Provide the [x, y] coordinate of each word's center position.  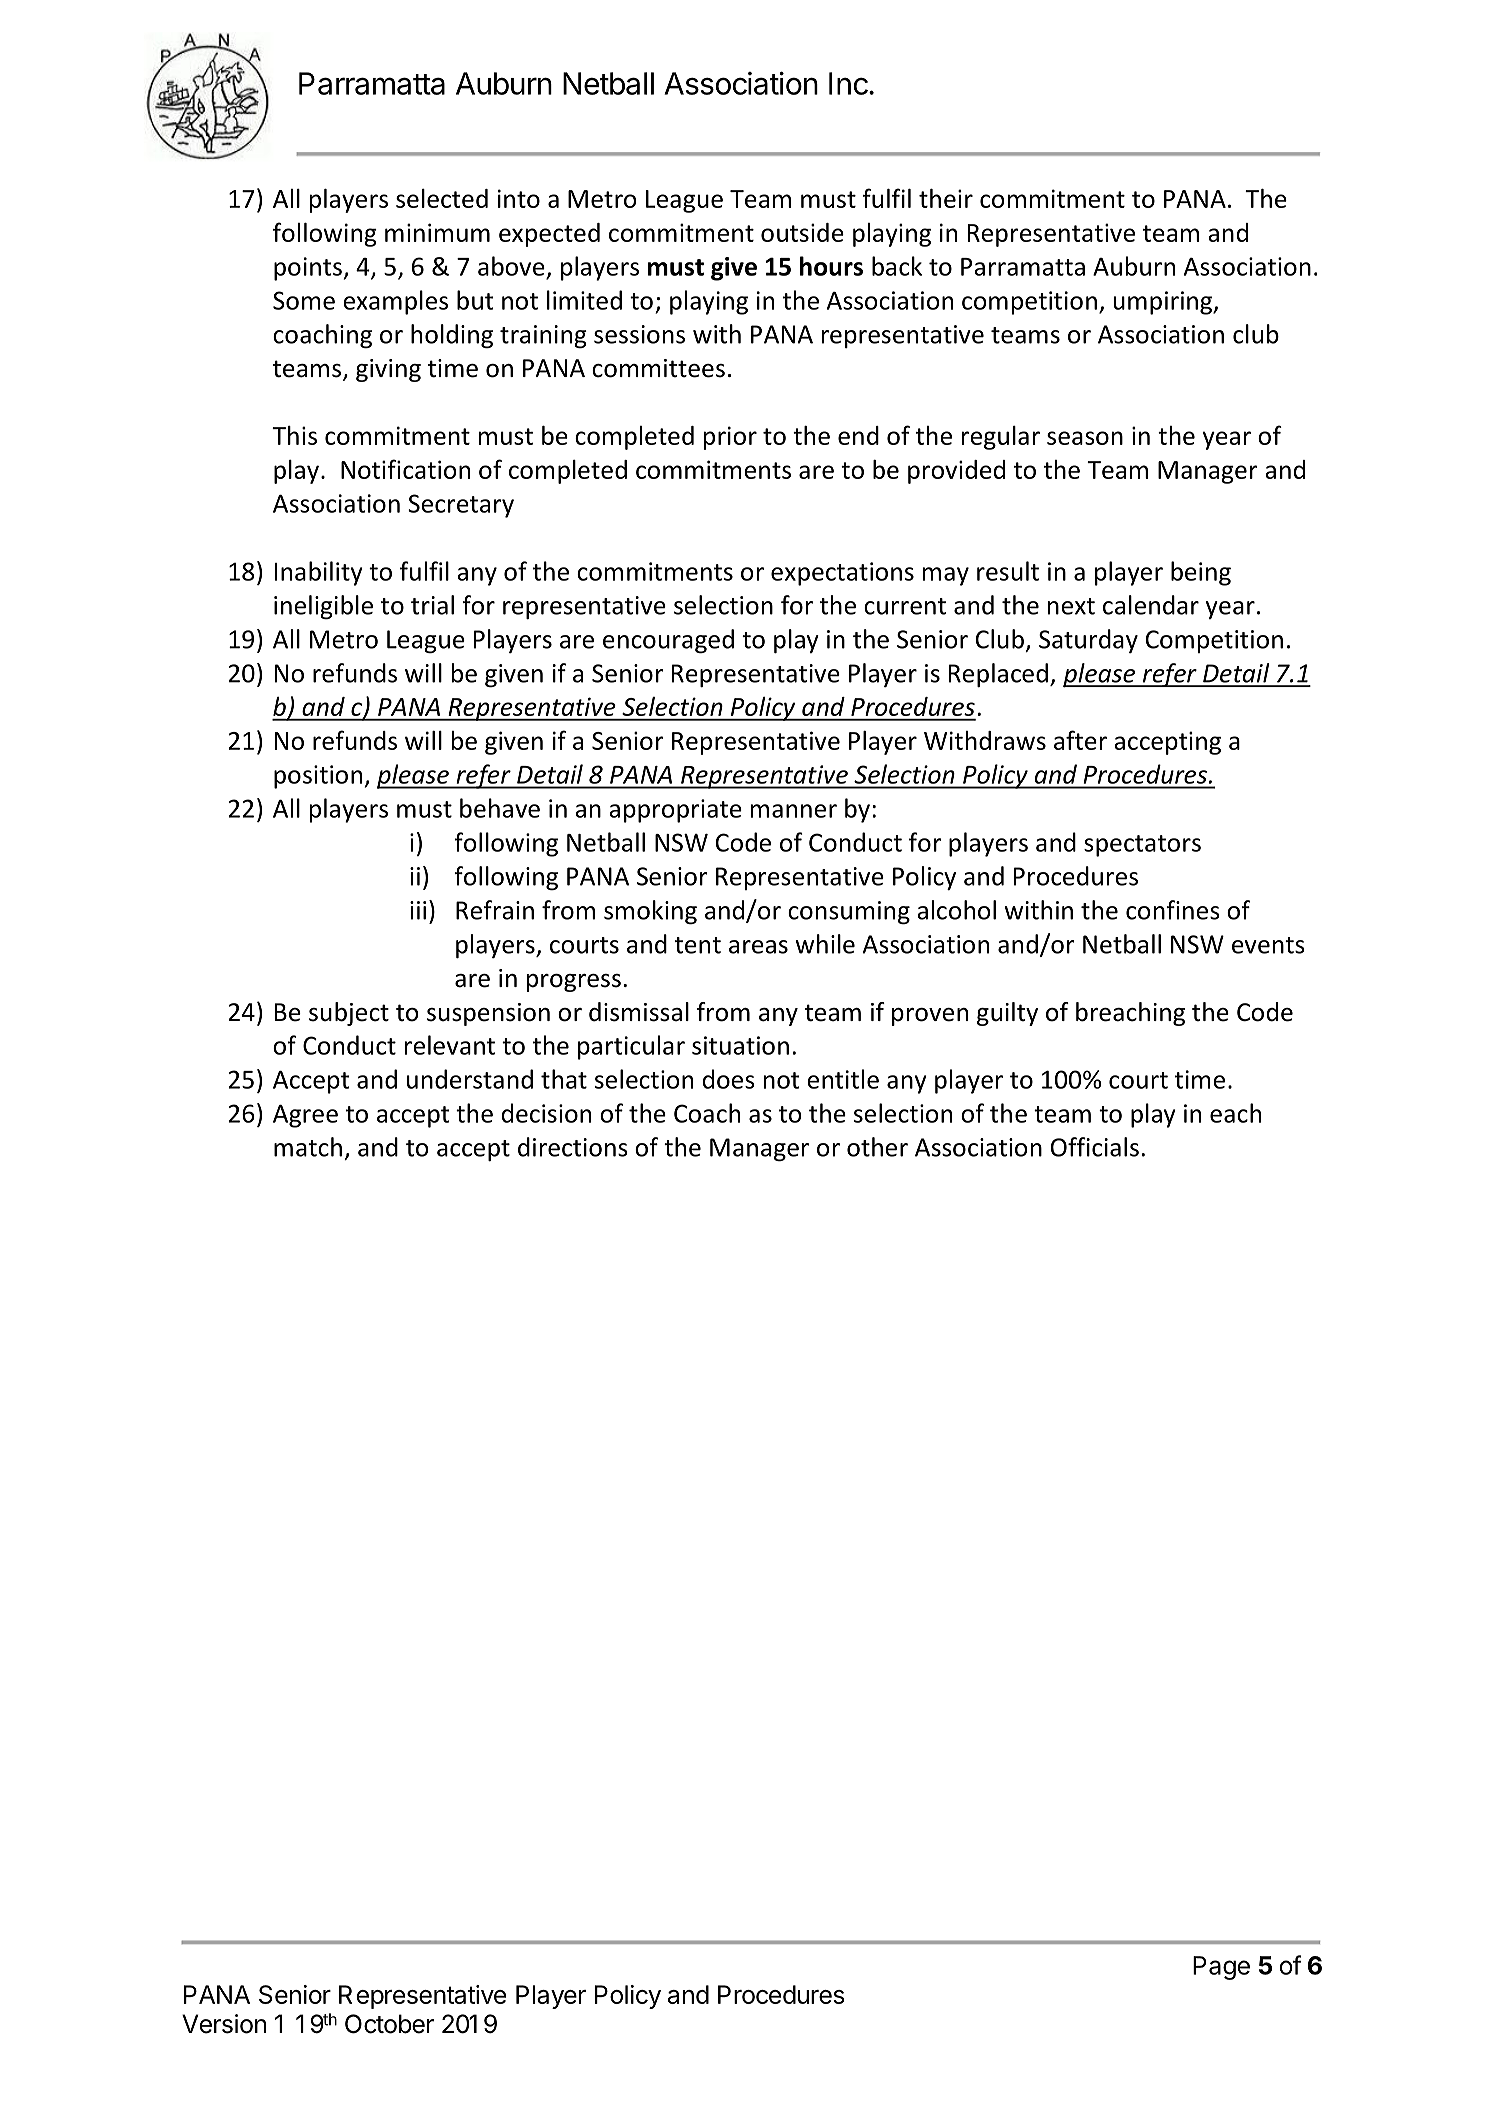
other [877, 1147]
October [389, 2024]
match [308, 1147]
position [318, 777]
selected [442, 198]
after [1080, 740]
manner [794, 811]
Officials [1095, 1147]
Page [1221, 1968]
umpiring [1164, 303]
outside [802, 232]
